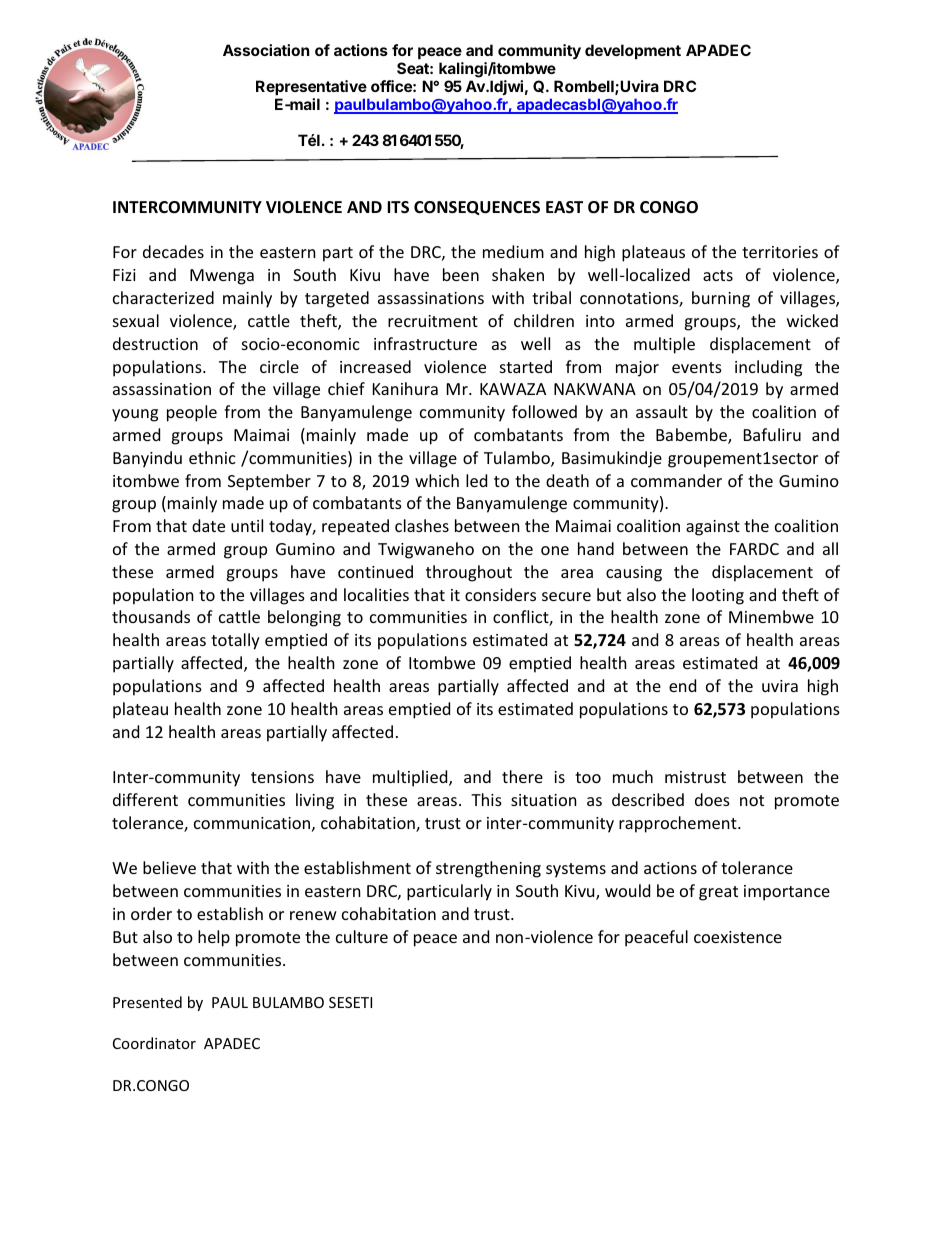  What do you see at coordinates (713, 528) in the document?
I see `against` at bounding box center [713, 528].
